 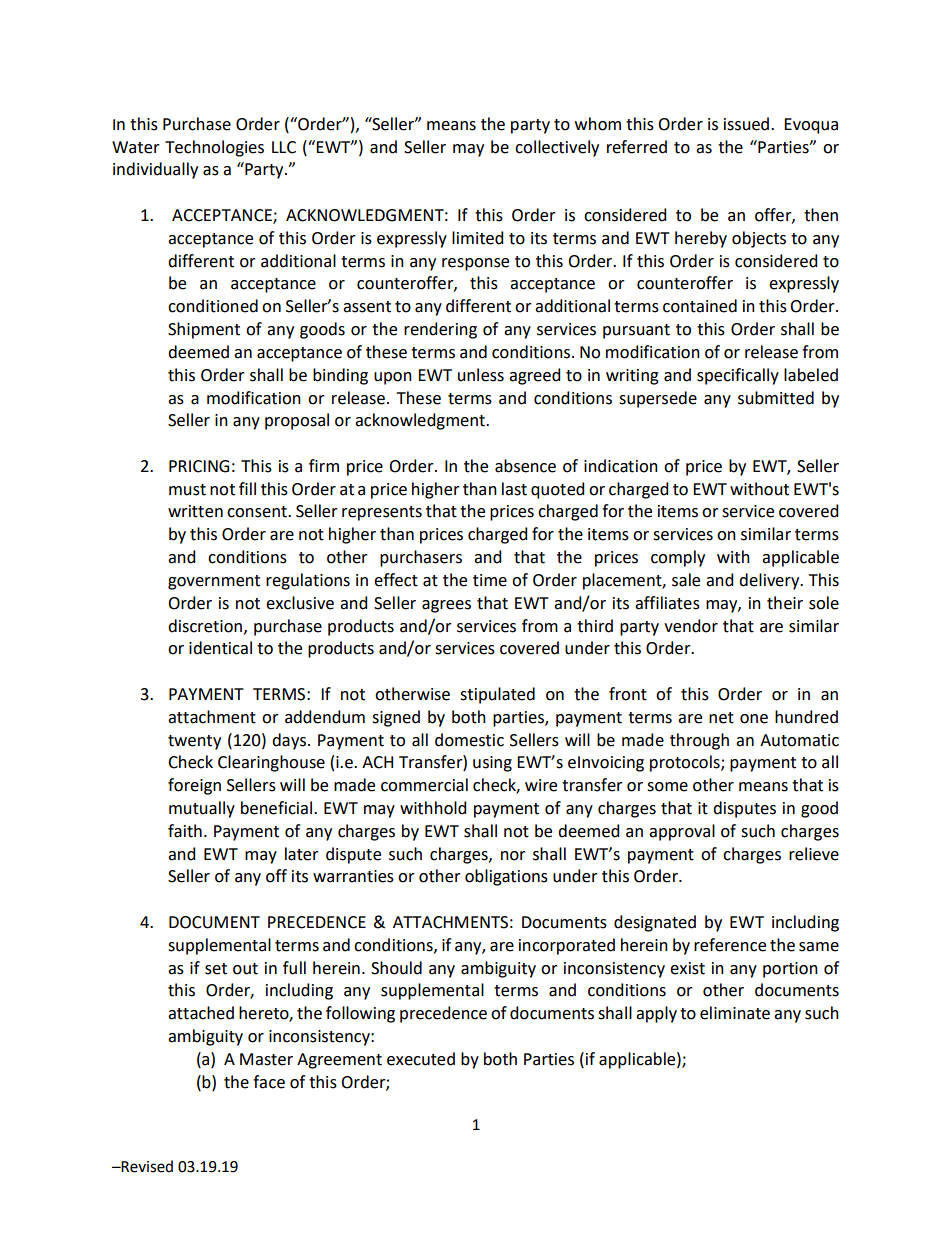 What do you see at coordinates (492, 764) in the document?
I see `using` at bounding box center [492, 764].
